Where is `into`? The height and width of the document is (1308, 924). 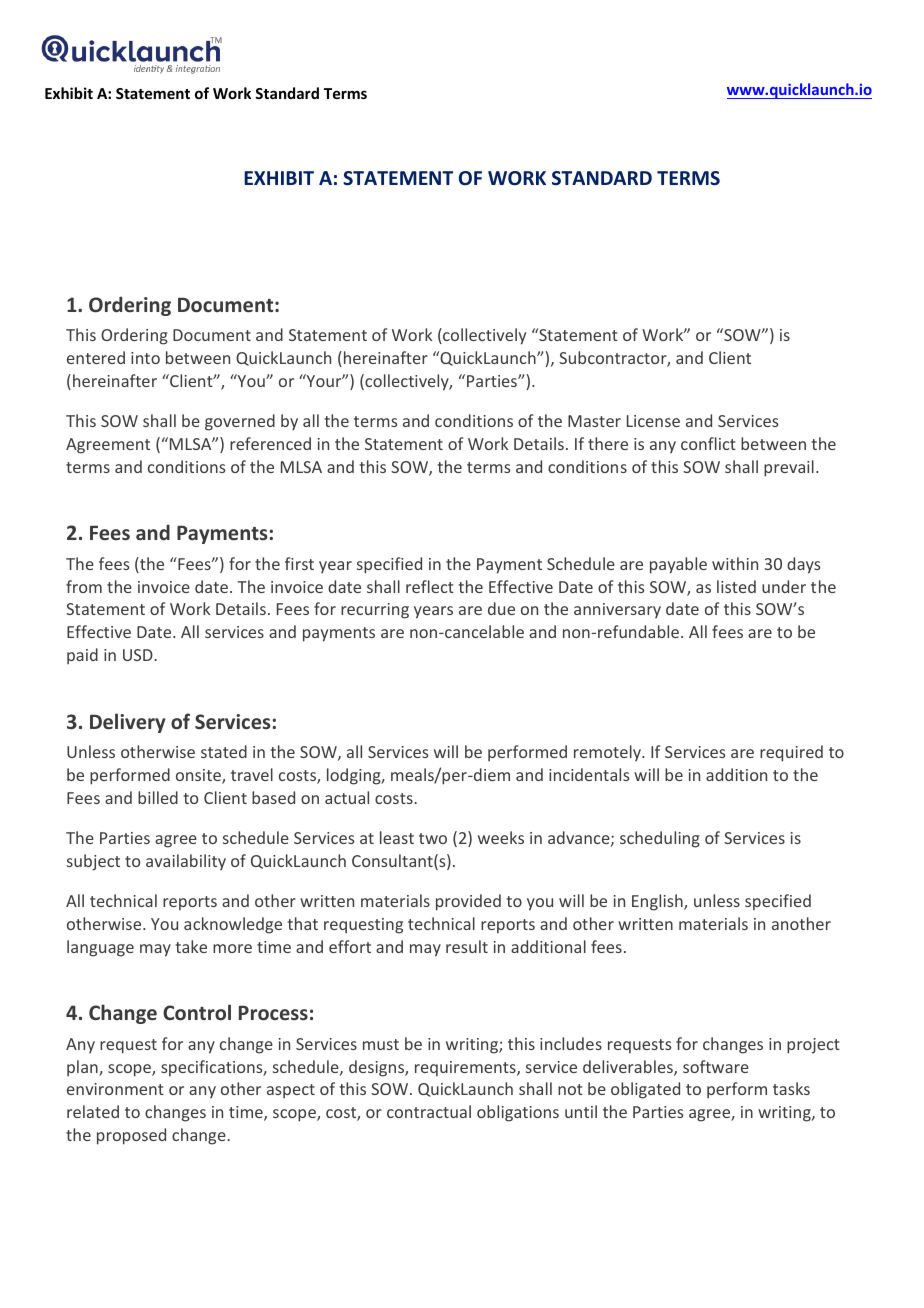 into is located at coordinates (145, 358).
